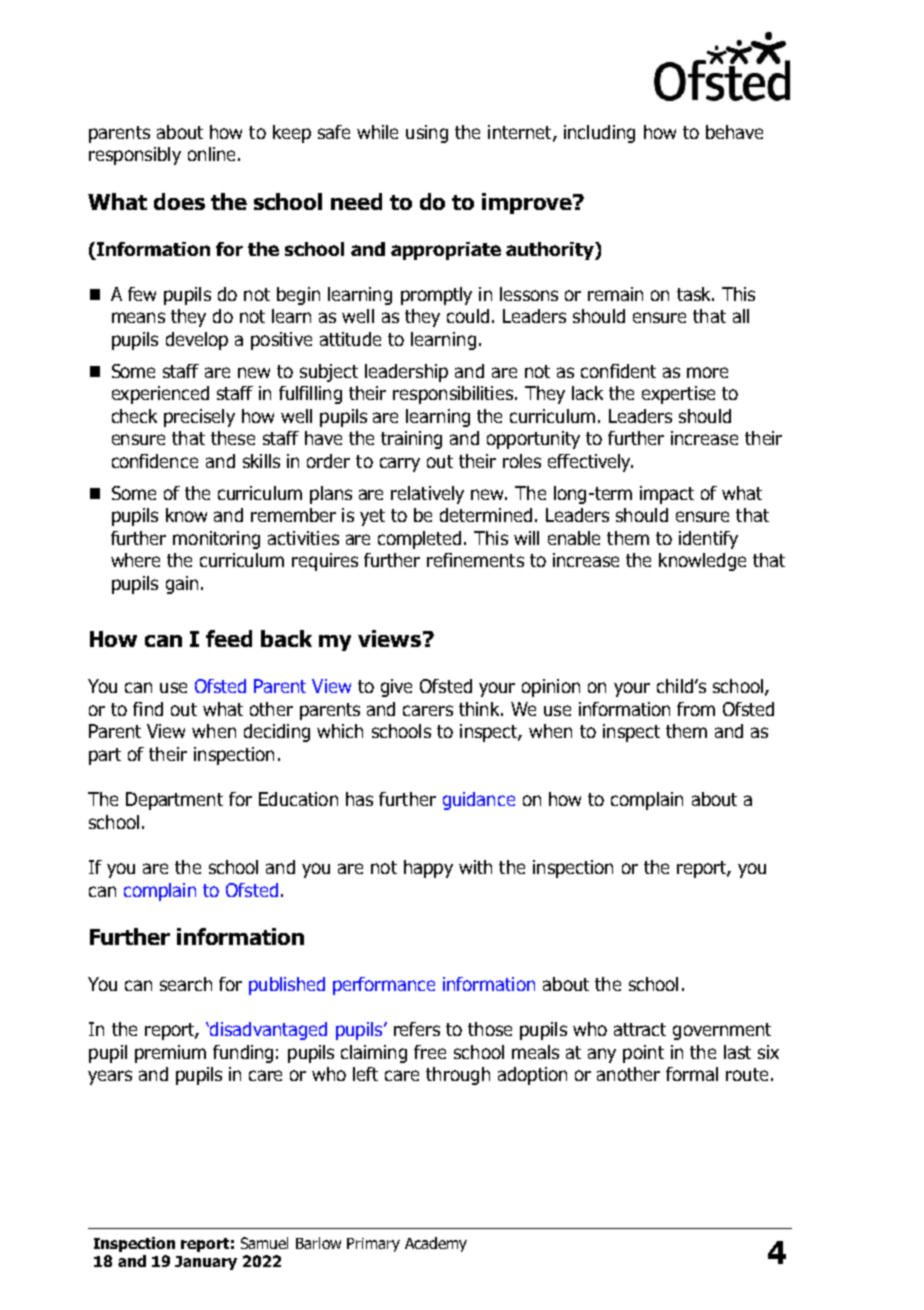 The image size is (924, 1310). I want to click on using, so click(427, 134).
